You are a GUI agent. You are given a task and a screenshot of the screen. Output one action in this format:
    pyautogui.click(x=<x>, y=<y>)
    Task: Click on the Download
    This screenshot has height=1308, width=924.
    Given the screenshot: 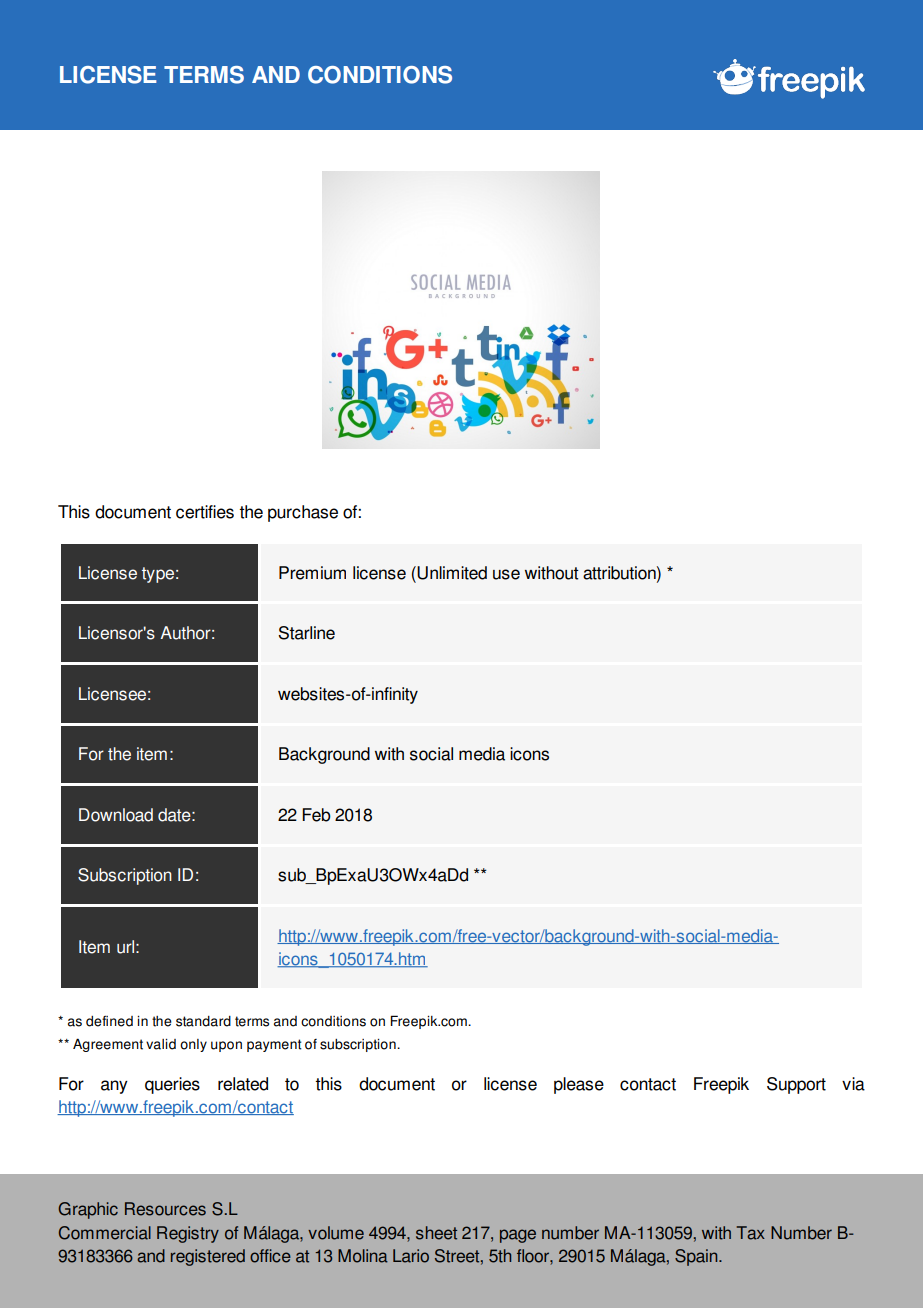 What is the action you would take?
    pyautogui.click(x=116, y=815)
